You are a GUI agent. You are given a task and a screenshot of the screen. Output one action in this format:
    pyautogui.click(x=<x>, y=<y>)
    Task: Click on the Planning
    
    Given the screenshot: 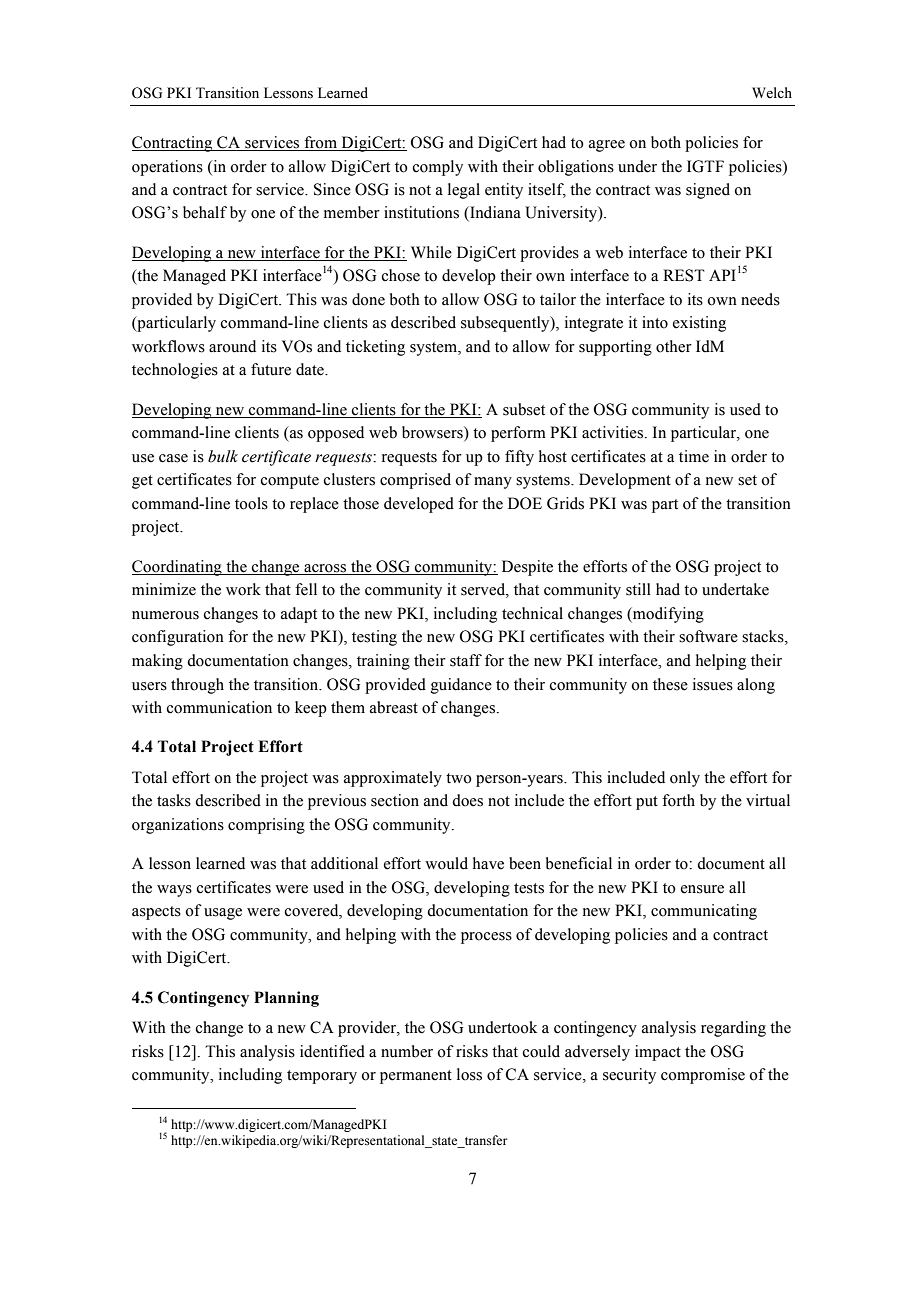 What is the action you would take?
    pyautogui.click(x=286, y=999)
